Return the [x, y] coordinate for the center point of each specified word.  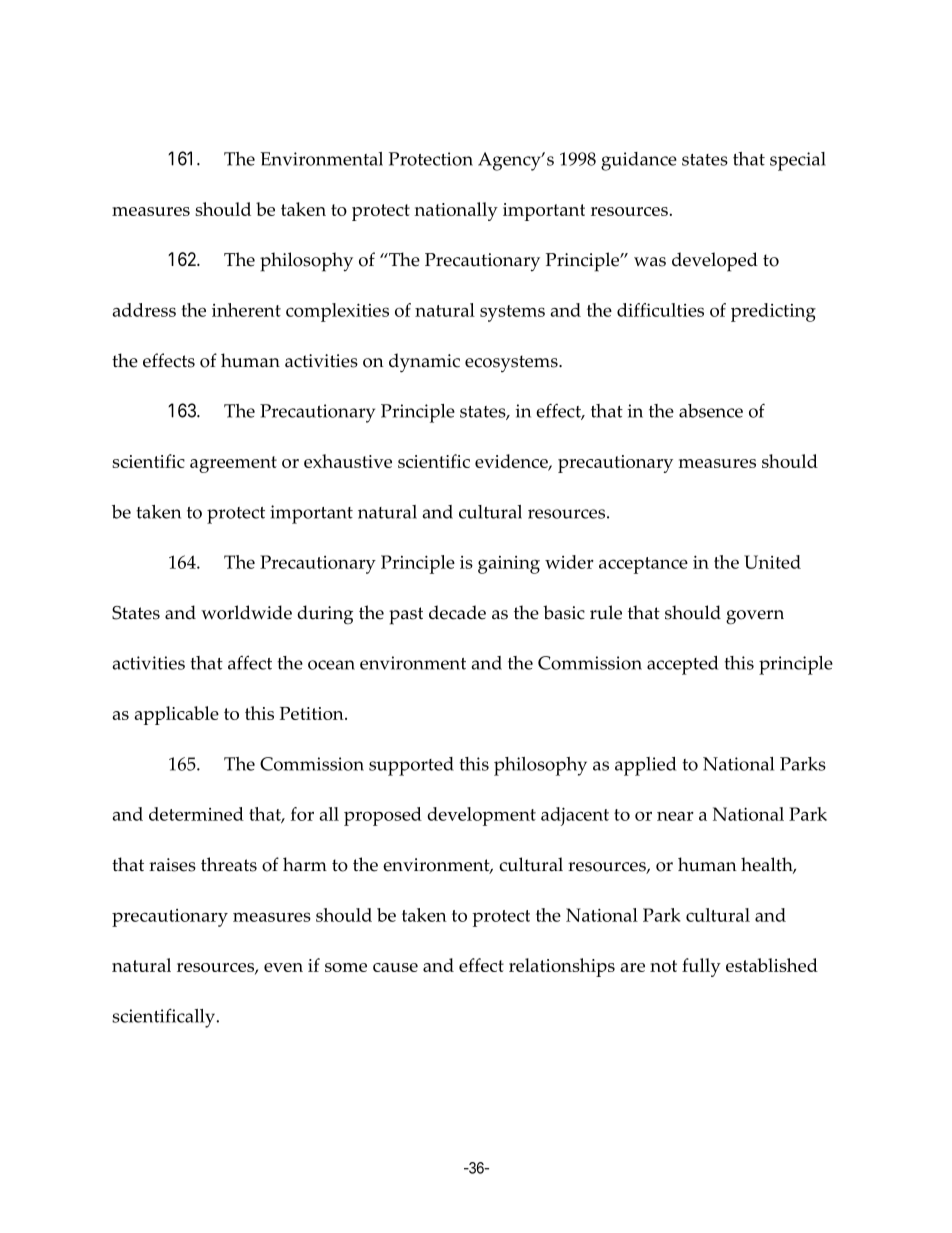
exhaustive [348, 461]
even [283, 967]
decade [457, 612]
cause [395, 967]
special [798, 161]
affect [250, 662]
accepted [682, 665]
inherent [246, 310]
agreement [233, 464]
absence [711, 411]
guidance [639, 161]
